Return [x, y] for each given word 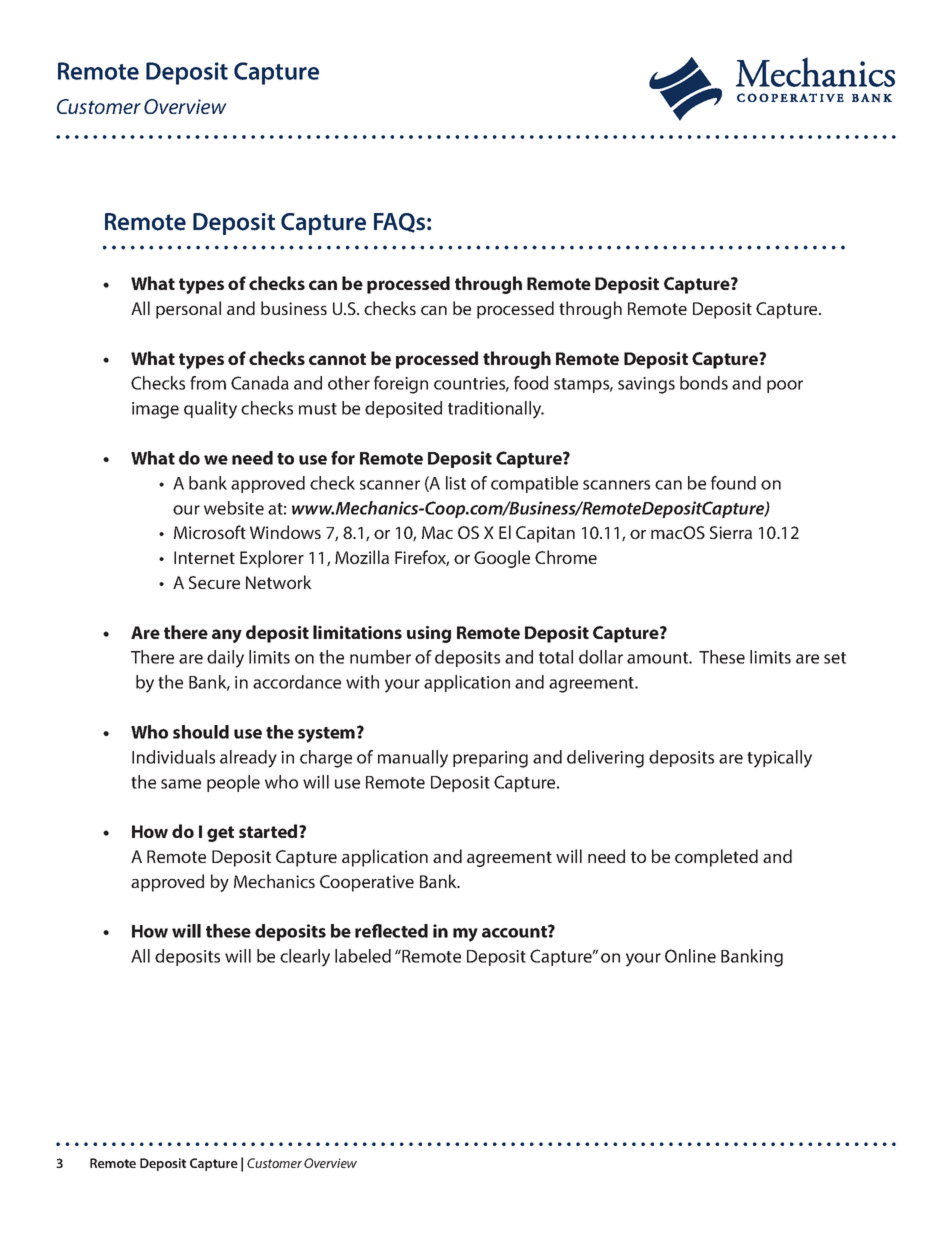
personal [188, 310]
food [531, 383]
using [429, 634]
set [835, 658]
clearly [305, 958]
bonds [704, 383]
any [227, 636]
